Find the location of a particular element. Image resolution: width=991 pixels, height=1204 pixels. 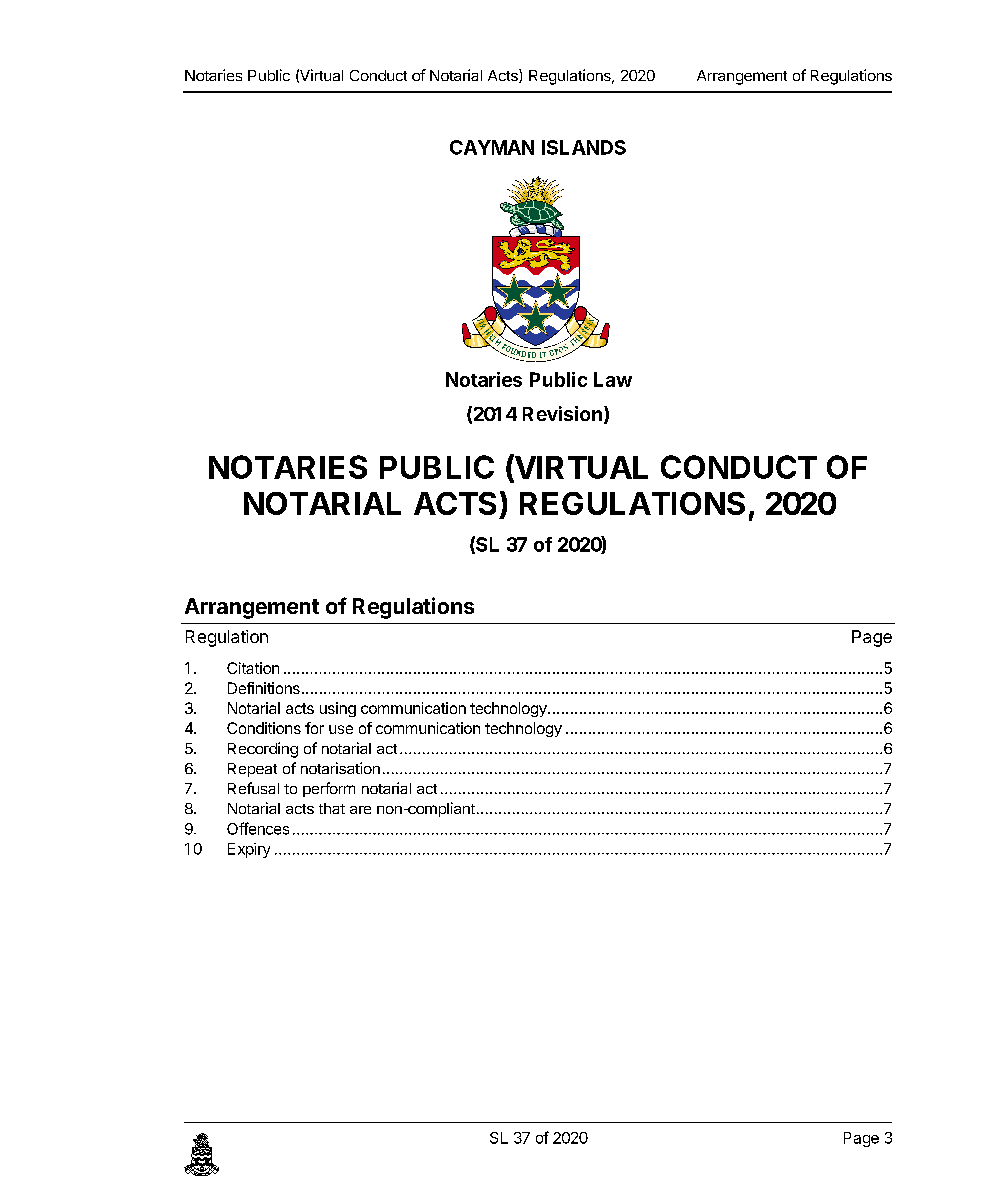

Expiry is located at coordinates (249, 850).
